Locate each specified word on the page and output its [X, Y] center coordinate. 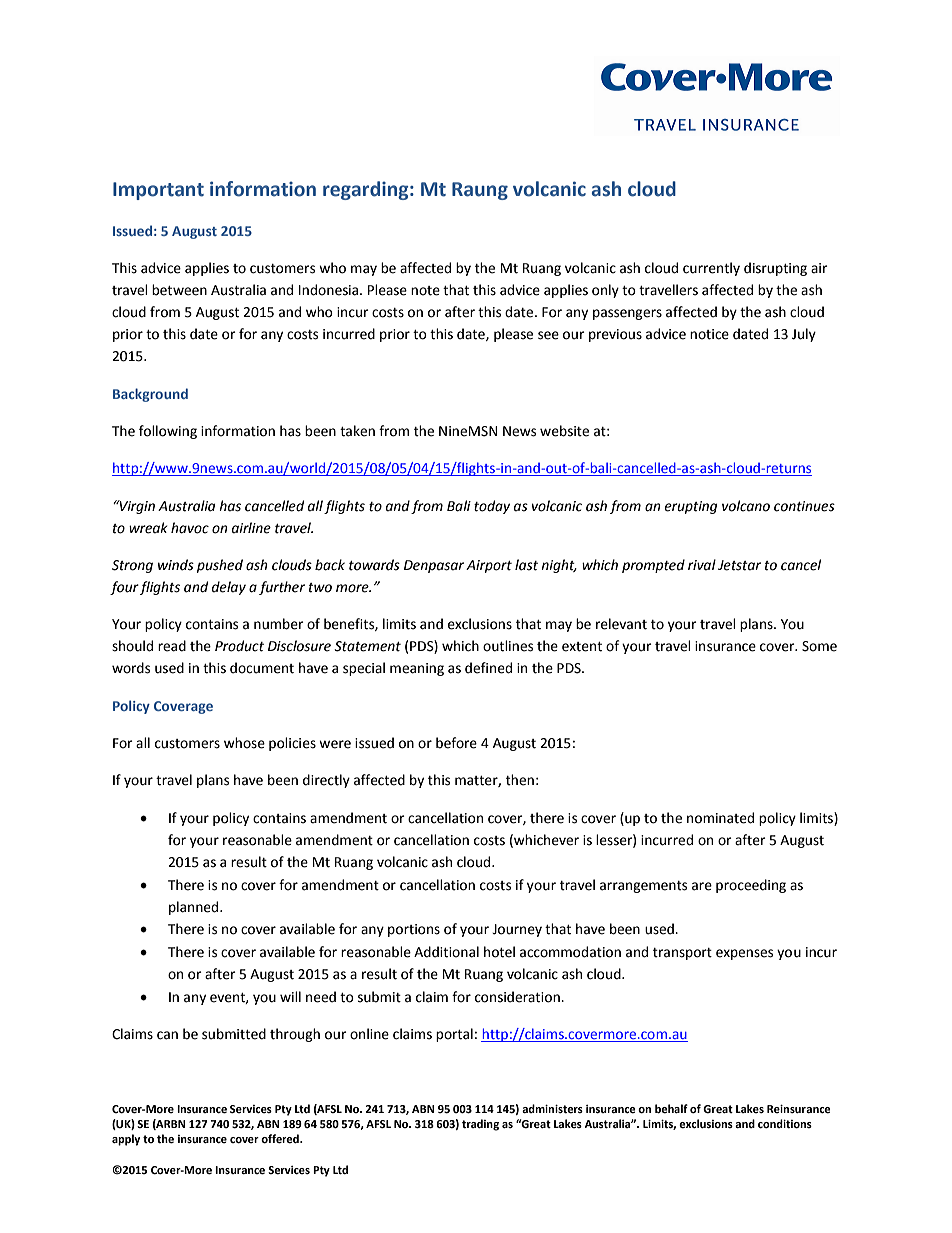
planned [195, 908]
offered [281, 1139]
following [168, 432]
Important [158, 191]
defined [488, 668]
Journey [517, 930]
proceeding [751, 886]
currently [711, 269]
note [425, 291]
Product [239, 646]
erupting [690, 507]
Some [819, 646]
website [564, 431]
